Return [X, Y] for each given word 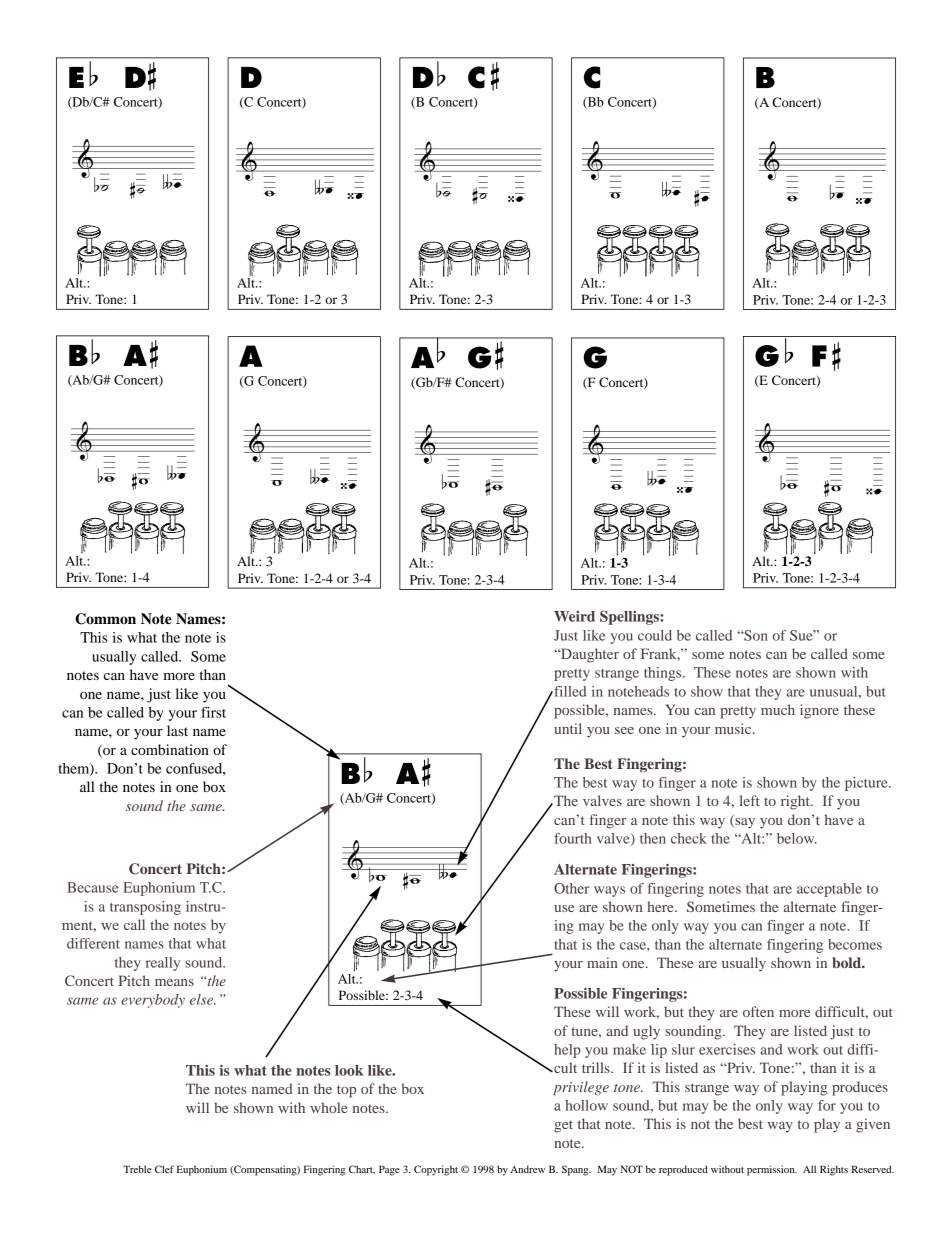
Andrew [527, 1169]
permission [772, 1170]
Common [105, 619]
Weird [574, 616]
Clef [164, 1169]
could [655, 635]
